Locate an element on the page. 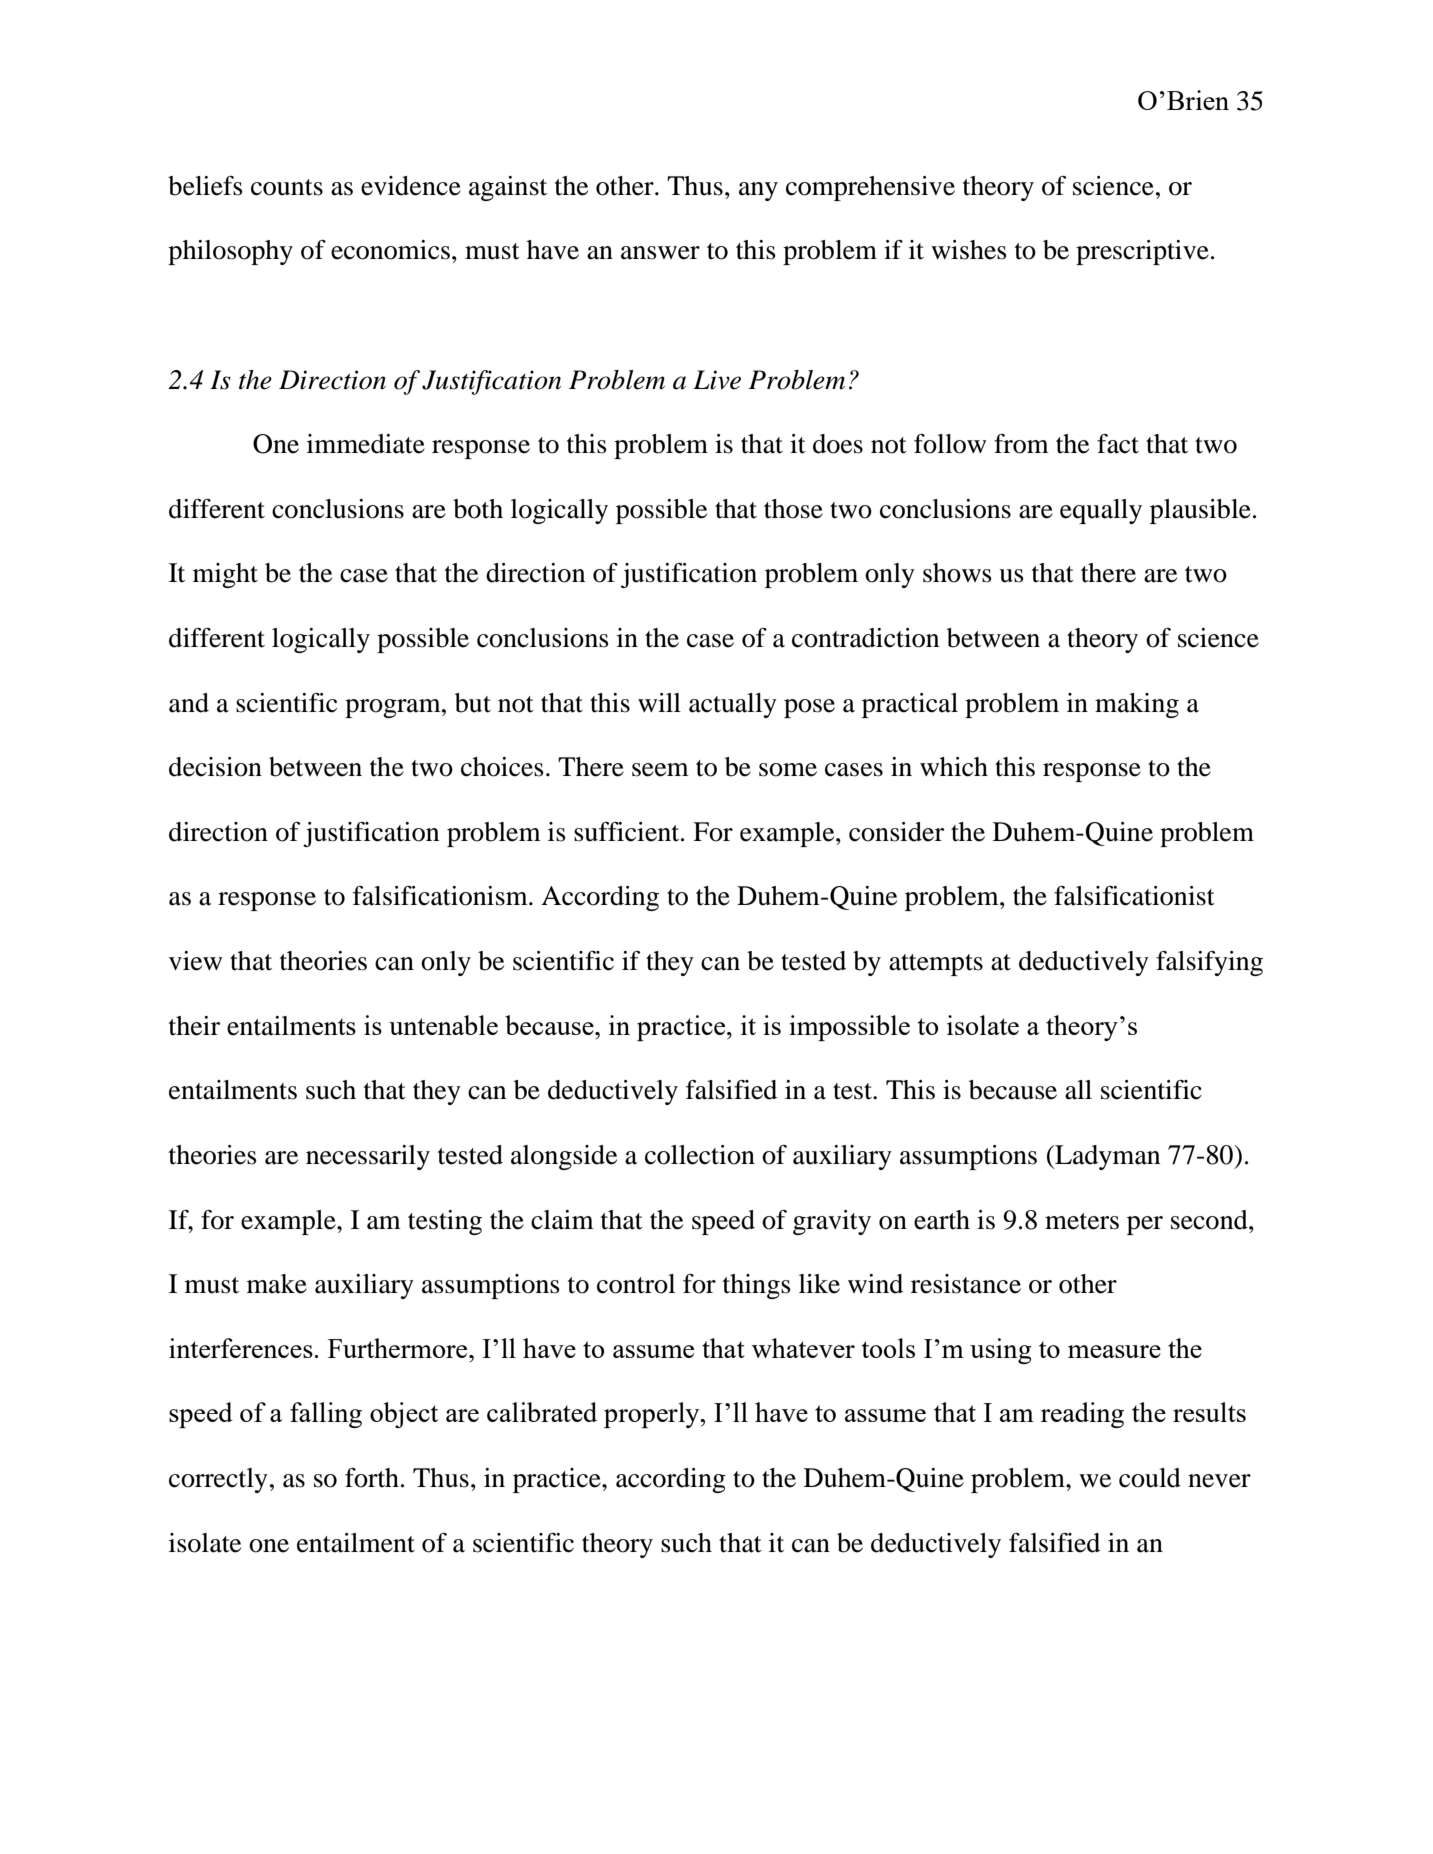 Image resolution: width=1433 pixels, height=1854 pixels. prescriptive is located at coordinates (1142, 252).
